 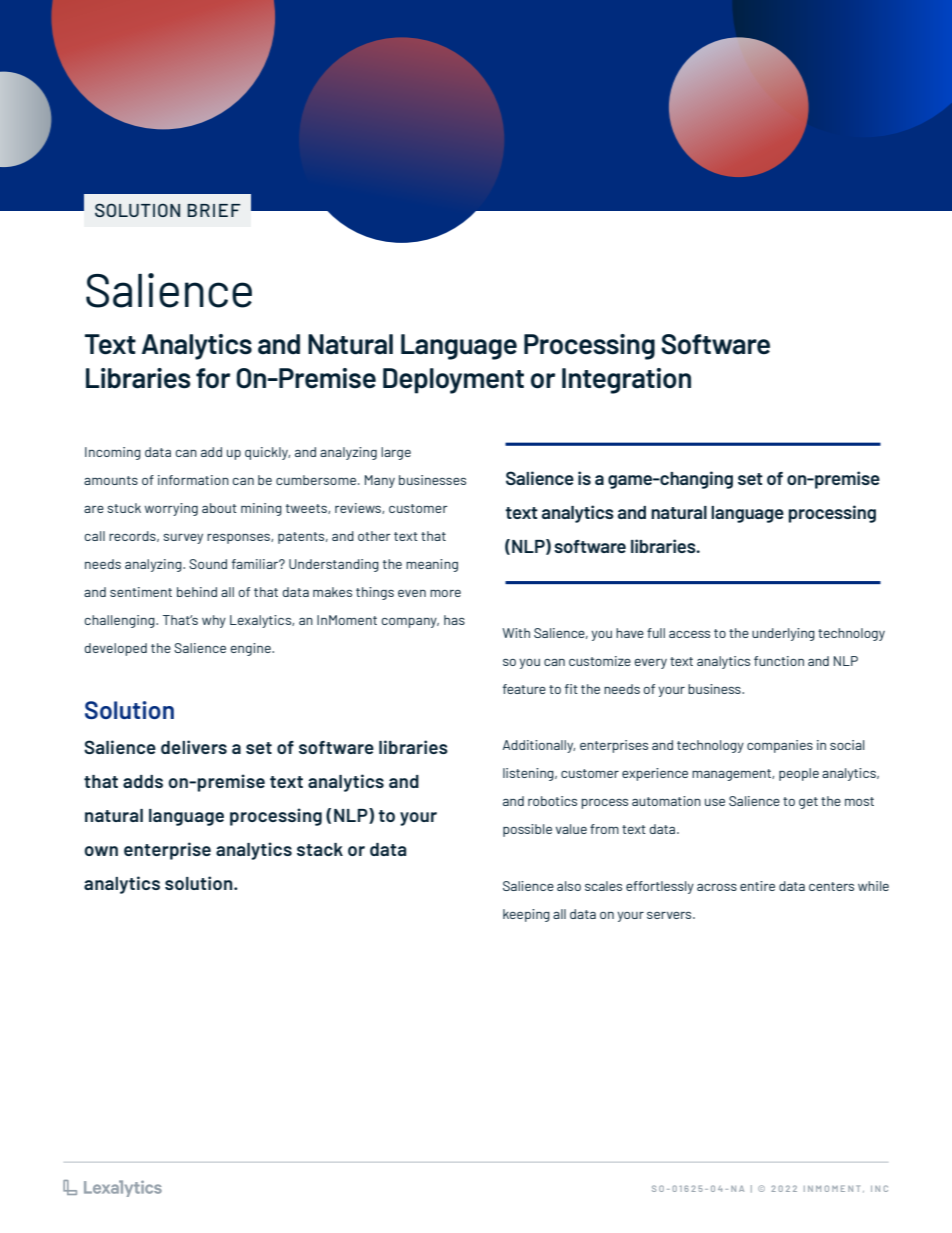 I want to click on own, so click(x=101, y=851).
